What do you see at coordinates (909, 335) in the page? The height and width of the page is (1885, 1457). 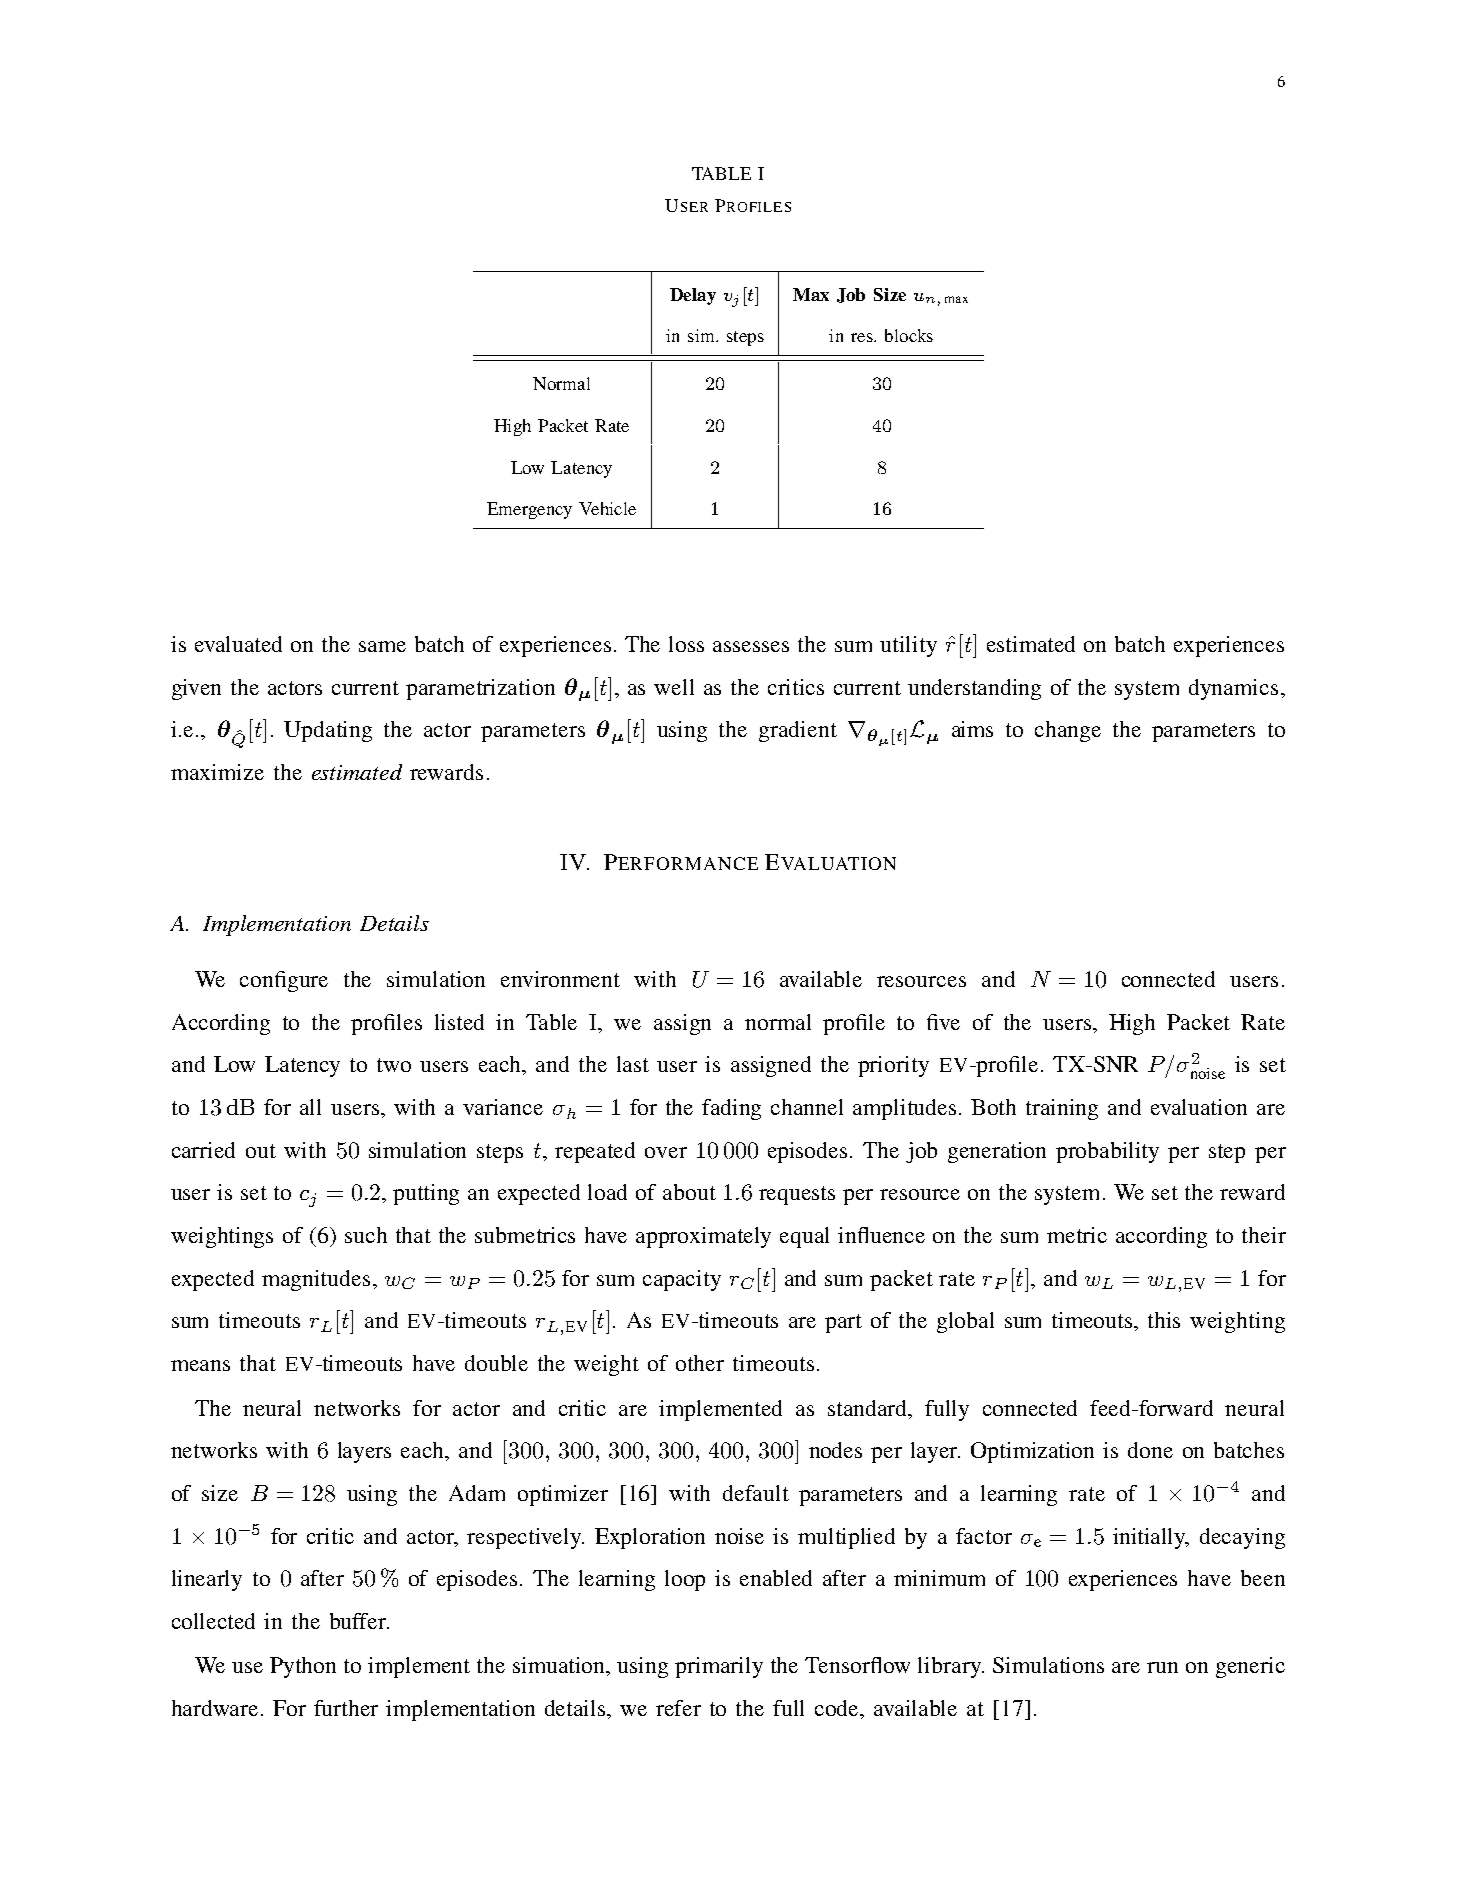 I see `blocks` at bounding box center [909, 335].
